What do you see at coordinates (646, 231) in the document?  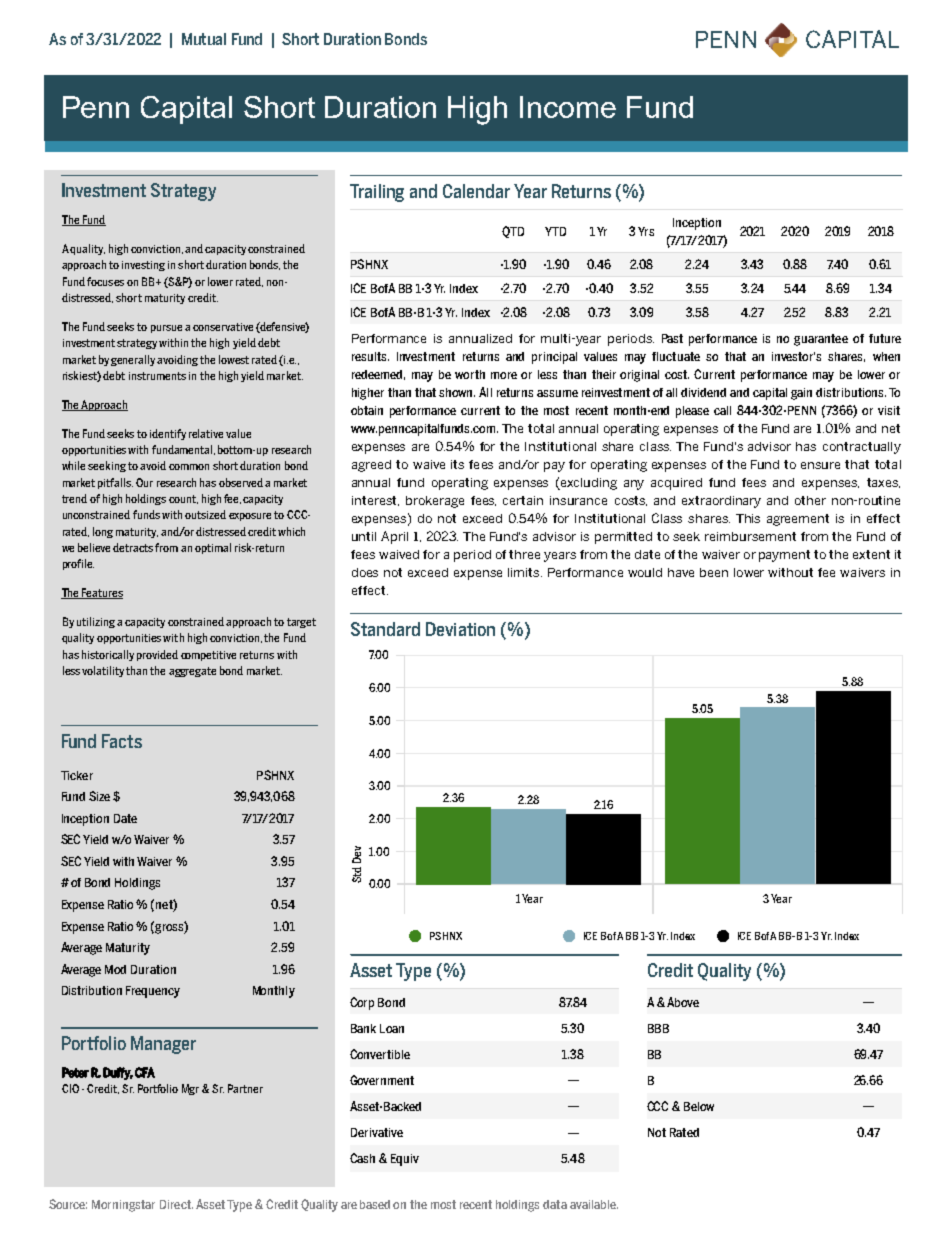 I see `Yrs` at bounding box center [646, 231].
